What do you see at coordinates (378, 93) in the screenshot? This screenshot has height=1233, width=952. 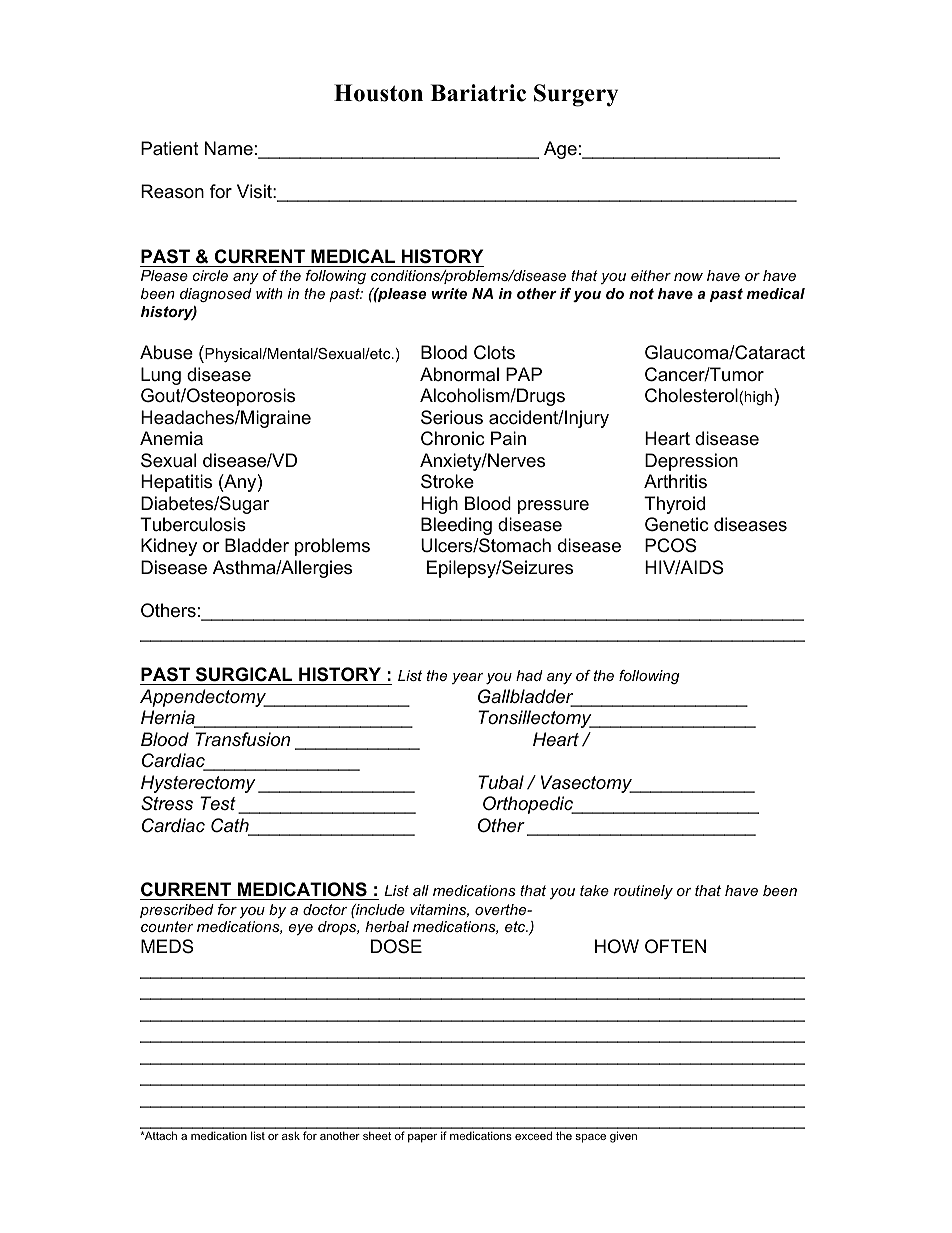 I see `Houston` at bounding box center [378, 93].
